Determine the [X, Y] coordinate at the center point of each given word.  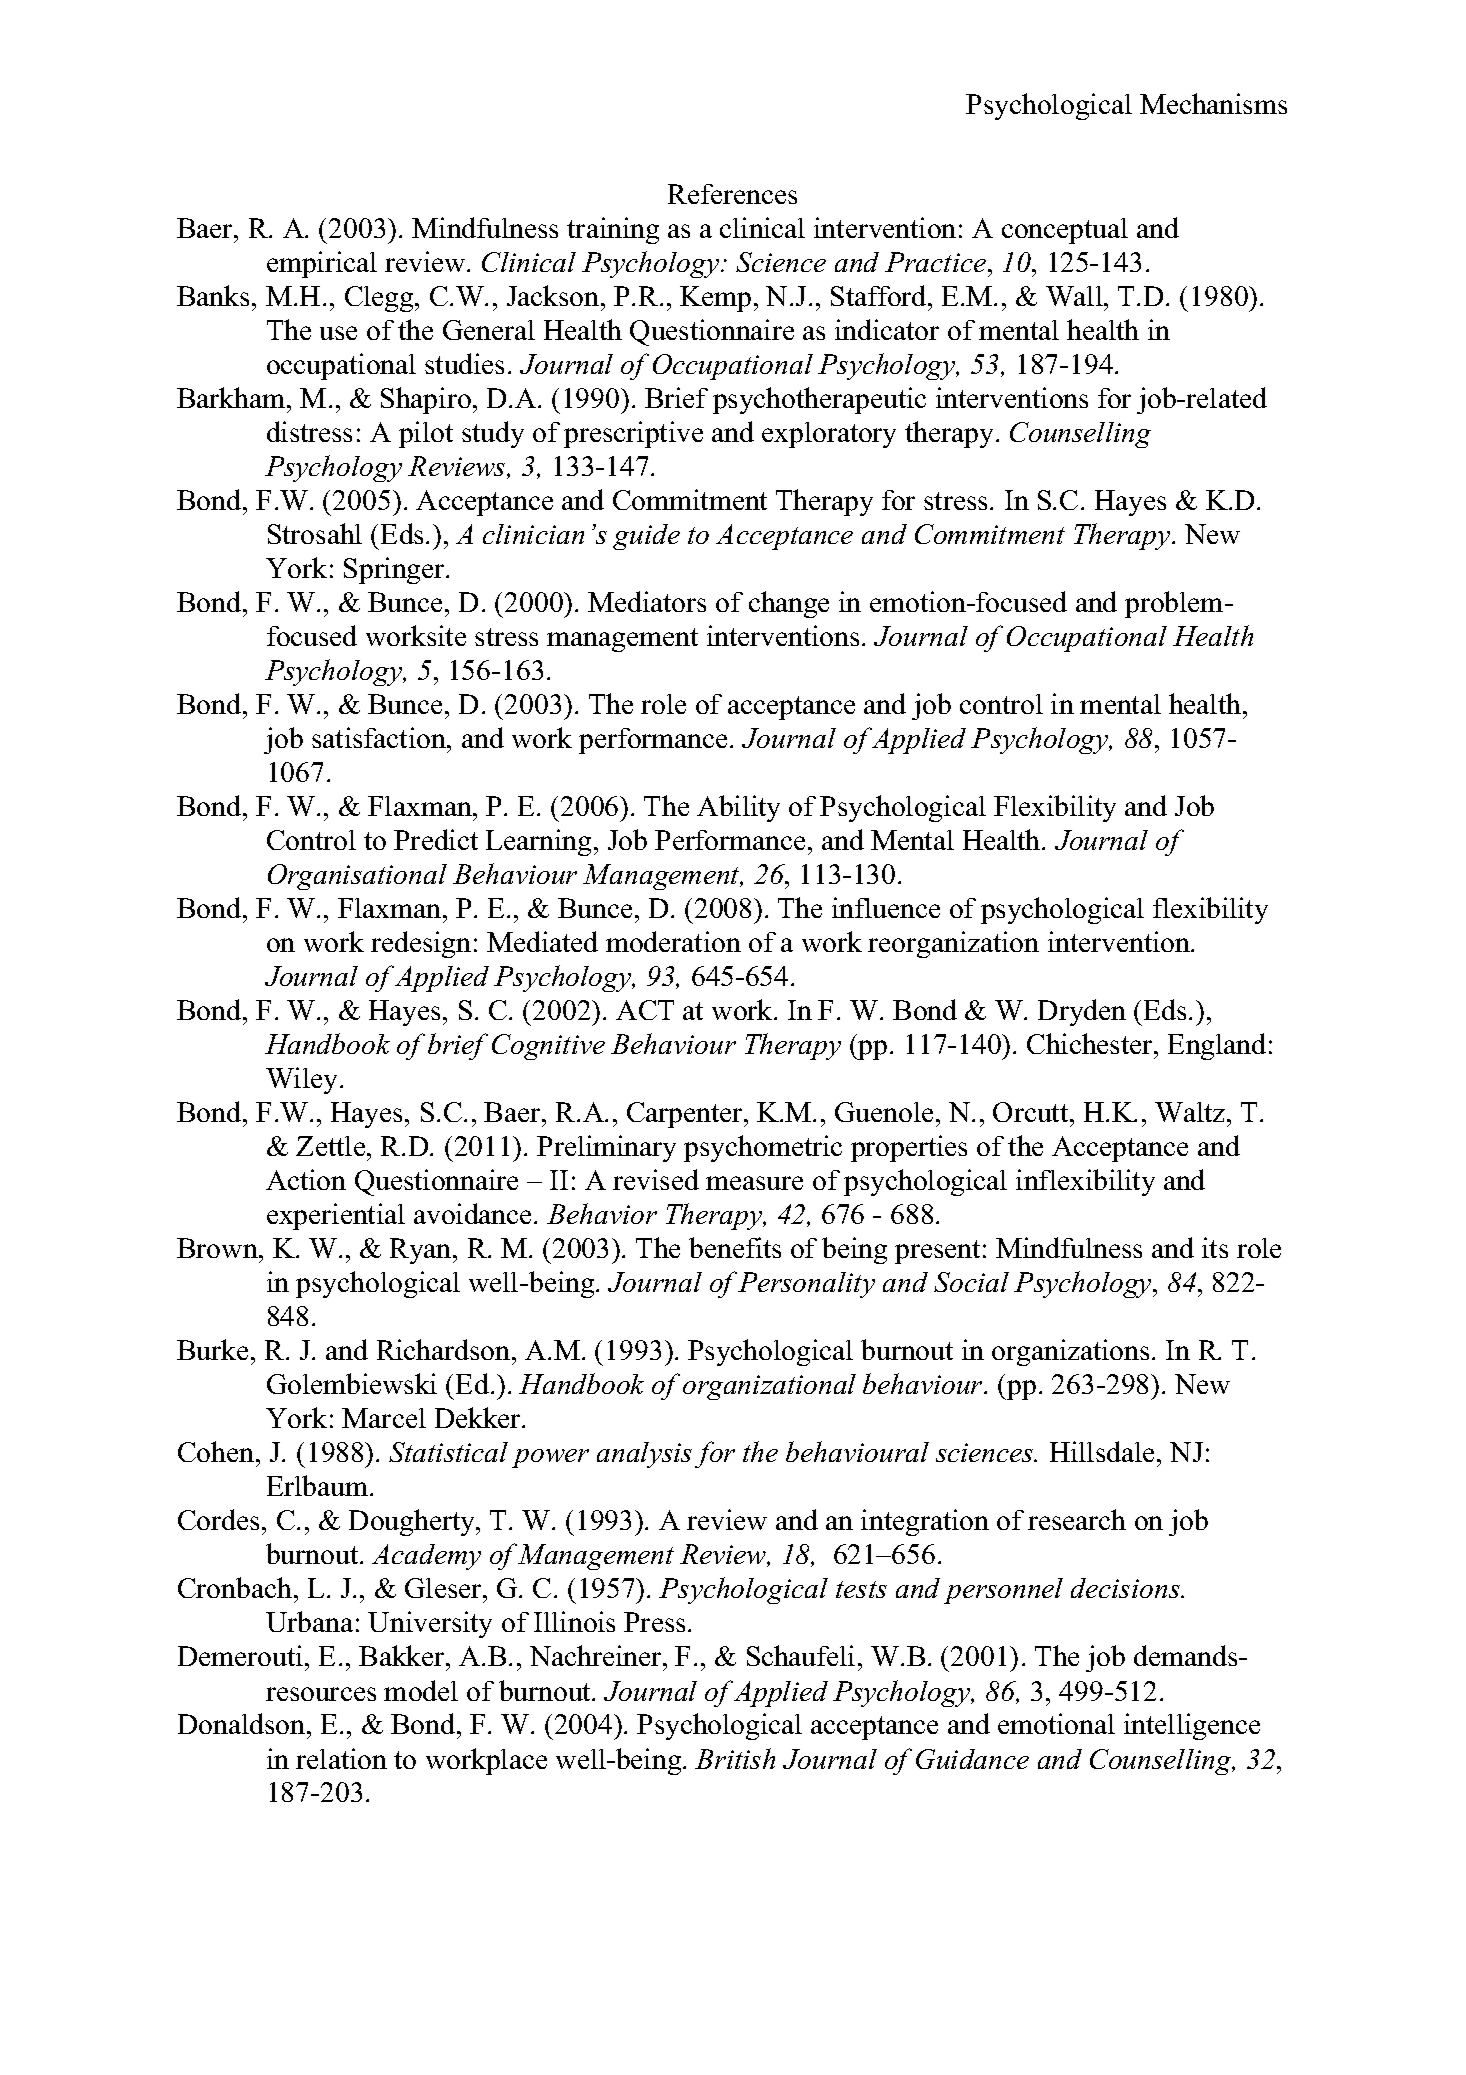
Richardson [445, 1349]
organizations [1070, 1352]
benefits [735, 1247]
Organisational [357, 877]
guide [646, 537]
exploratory [829, 435]
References [732, 194]
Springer [395, 570]
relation [341, 1758]
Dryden [1082, 1012]
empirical [322, 264]
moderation [673, 941]
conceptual [1065, 231]
